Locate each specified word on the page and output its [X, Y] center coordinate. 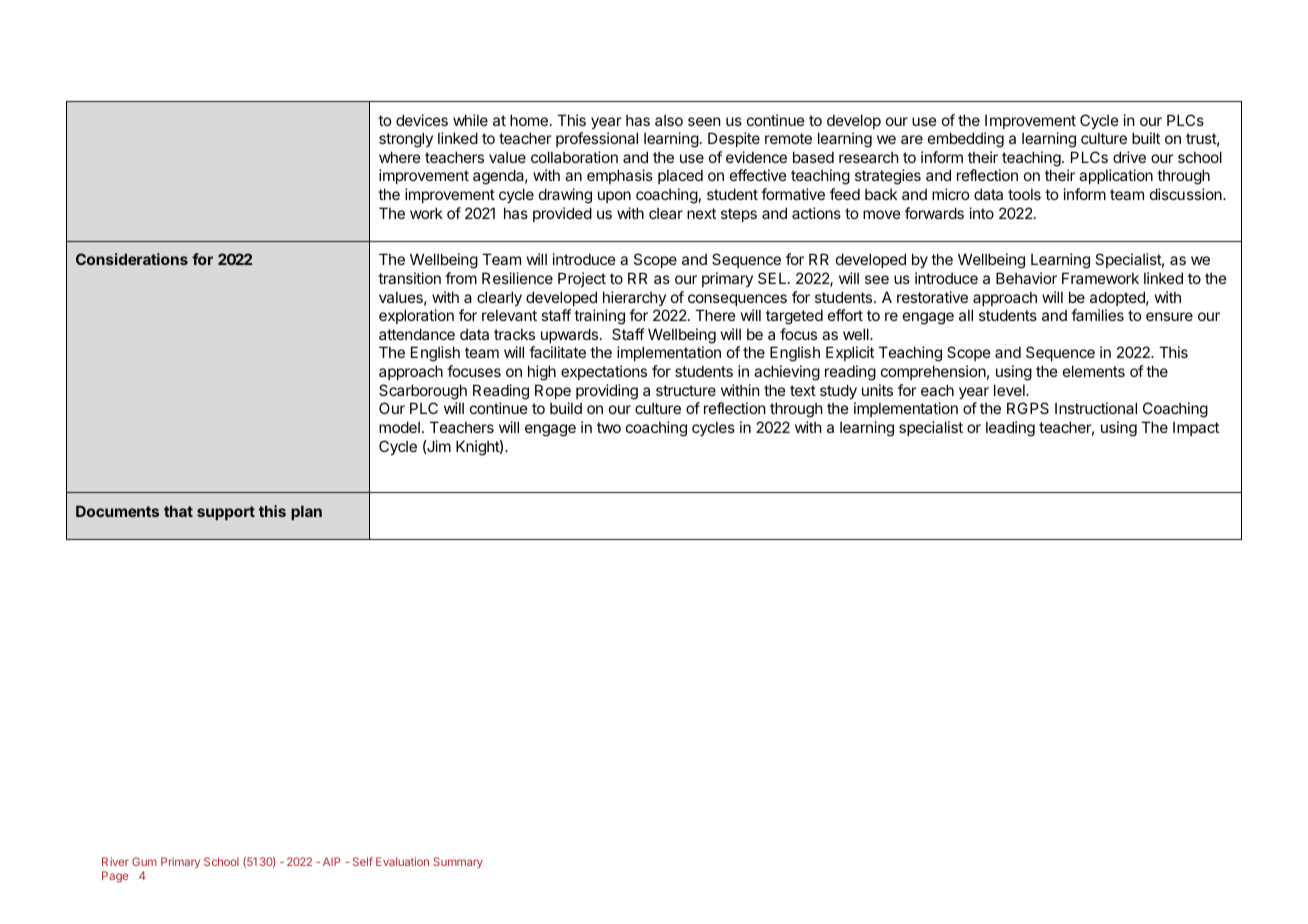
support [226, 513]
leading [1010, 429]
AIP [332, 861]
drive [1129, 157]
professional [597, 139]
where [400, 157]
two [609, 427]
